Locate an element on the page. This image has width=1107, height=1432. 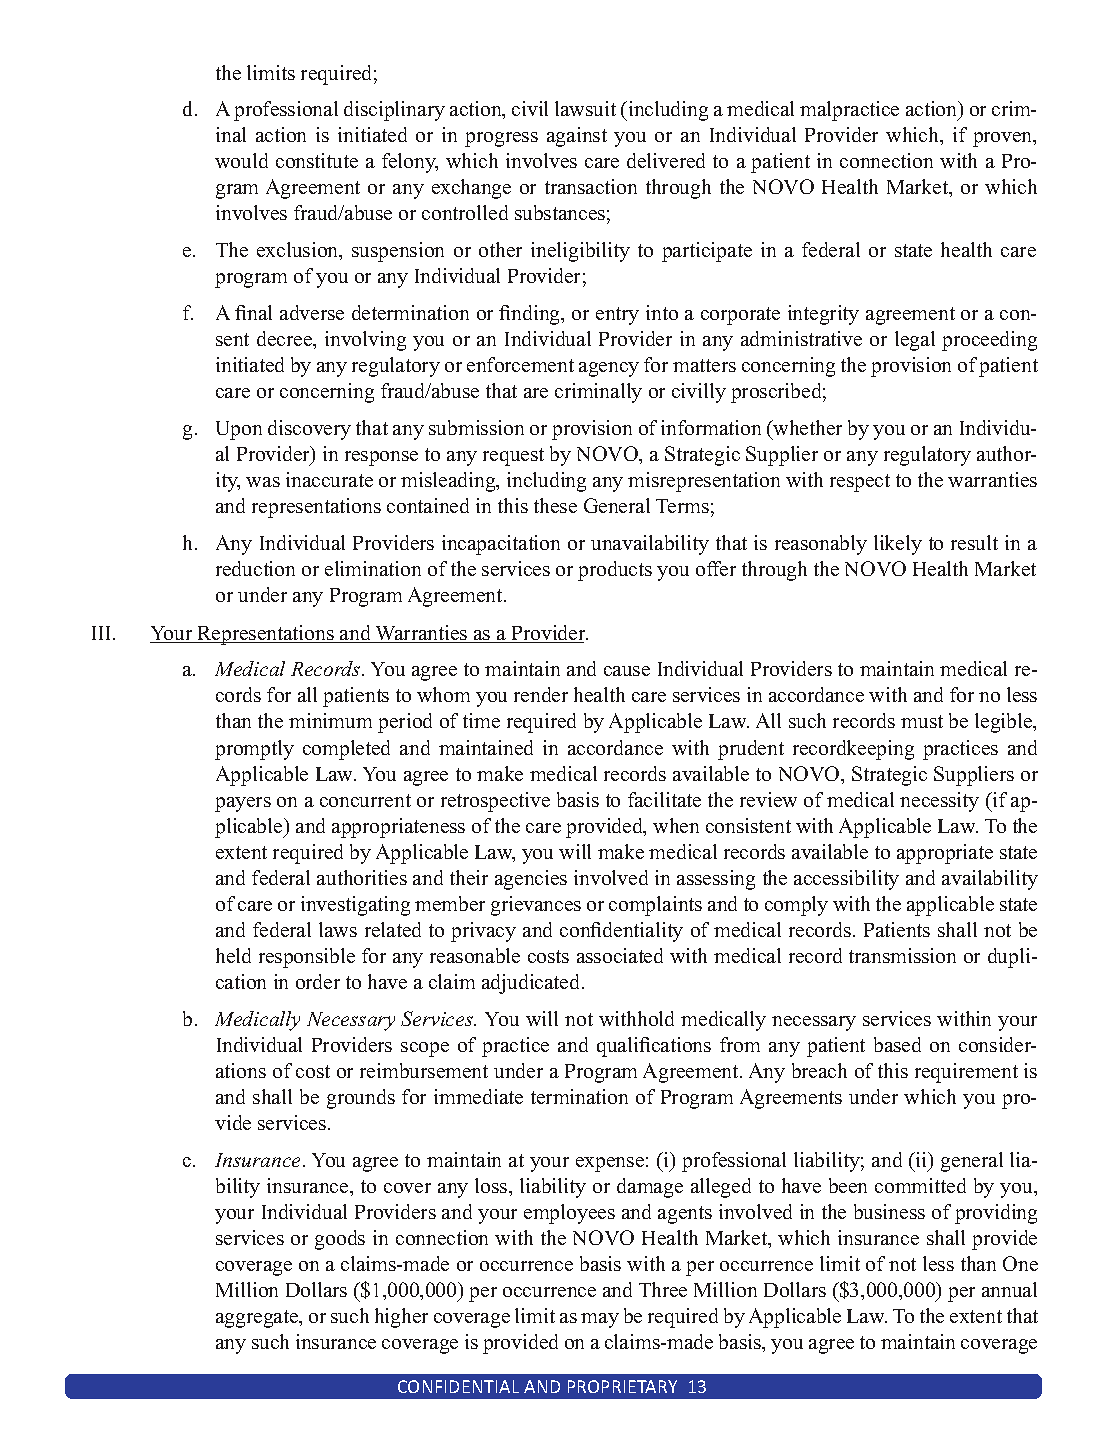
adjudicated is located at coordinates (532, 984).
